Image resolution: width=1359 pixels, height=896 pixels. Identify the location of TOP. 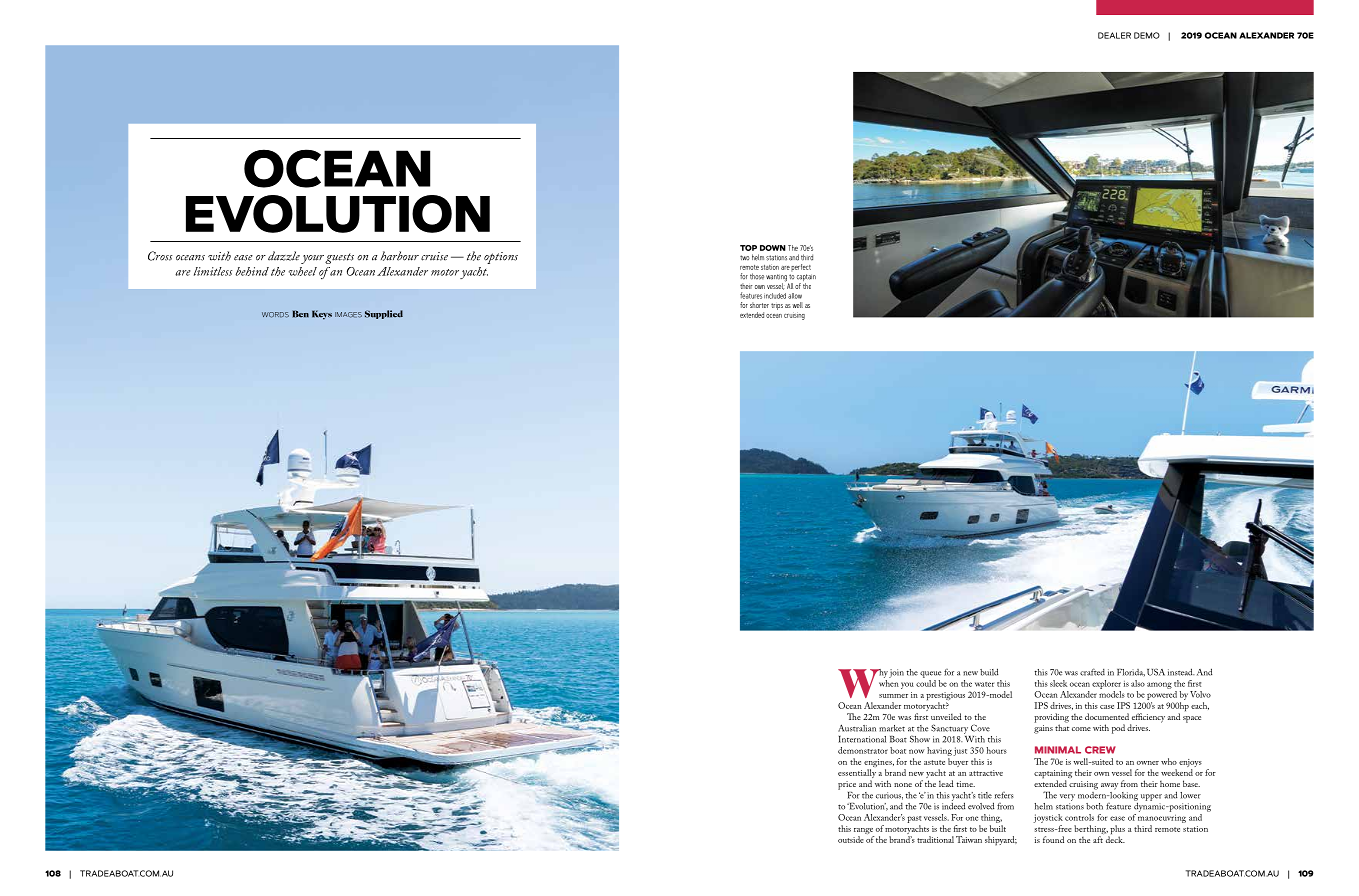
(748, 248).
